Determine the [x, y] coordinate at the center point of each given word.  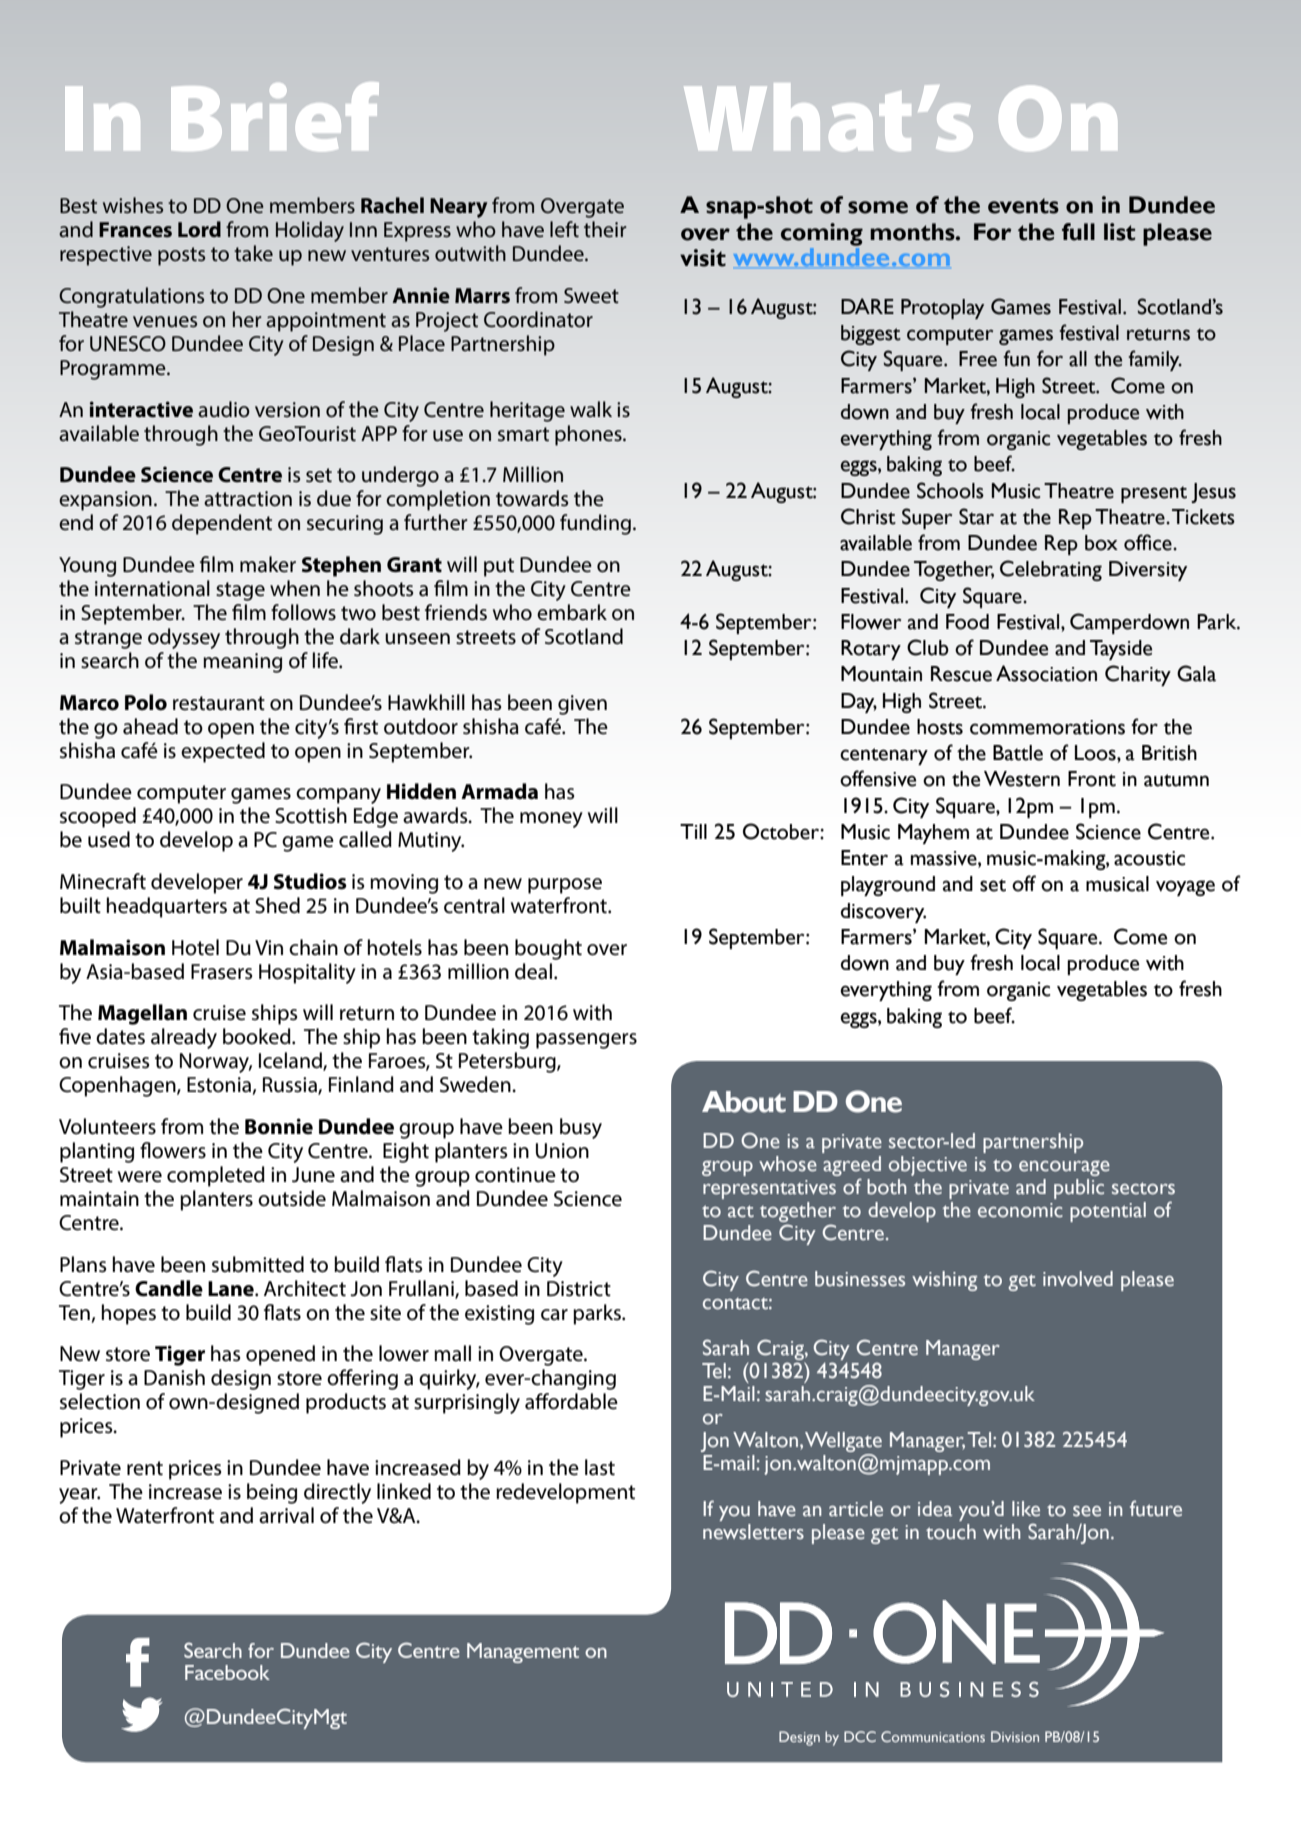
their [605, 229]
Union [562, 1151]
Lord [199, 229]
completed [216, 1176]
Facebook [227, 1672]
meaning [242, 663]
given [582, 705]
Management [523, 1653]
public [1079, 1189]
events [1023, 206]
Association [1046, 673]
